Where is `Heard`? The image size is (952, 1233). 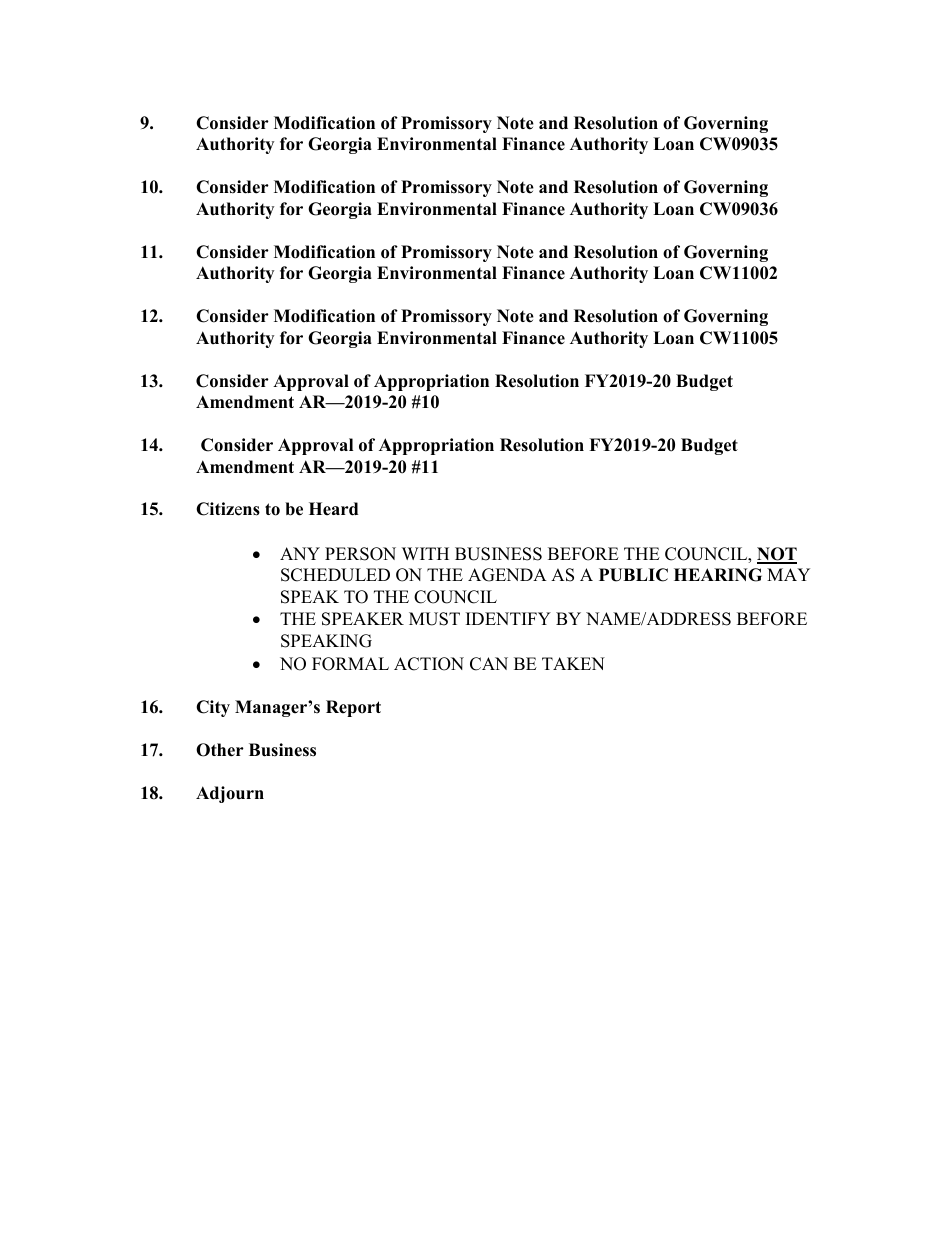 Heard is located at coordinates (333, 509).
